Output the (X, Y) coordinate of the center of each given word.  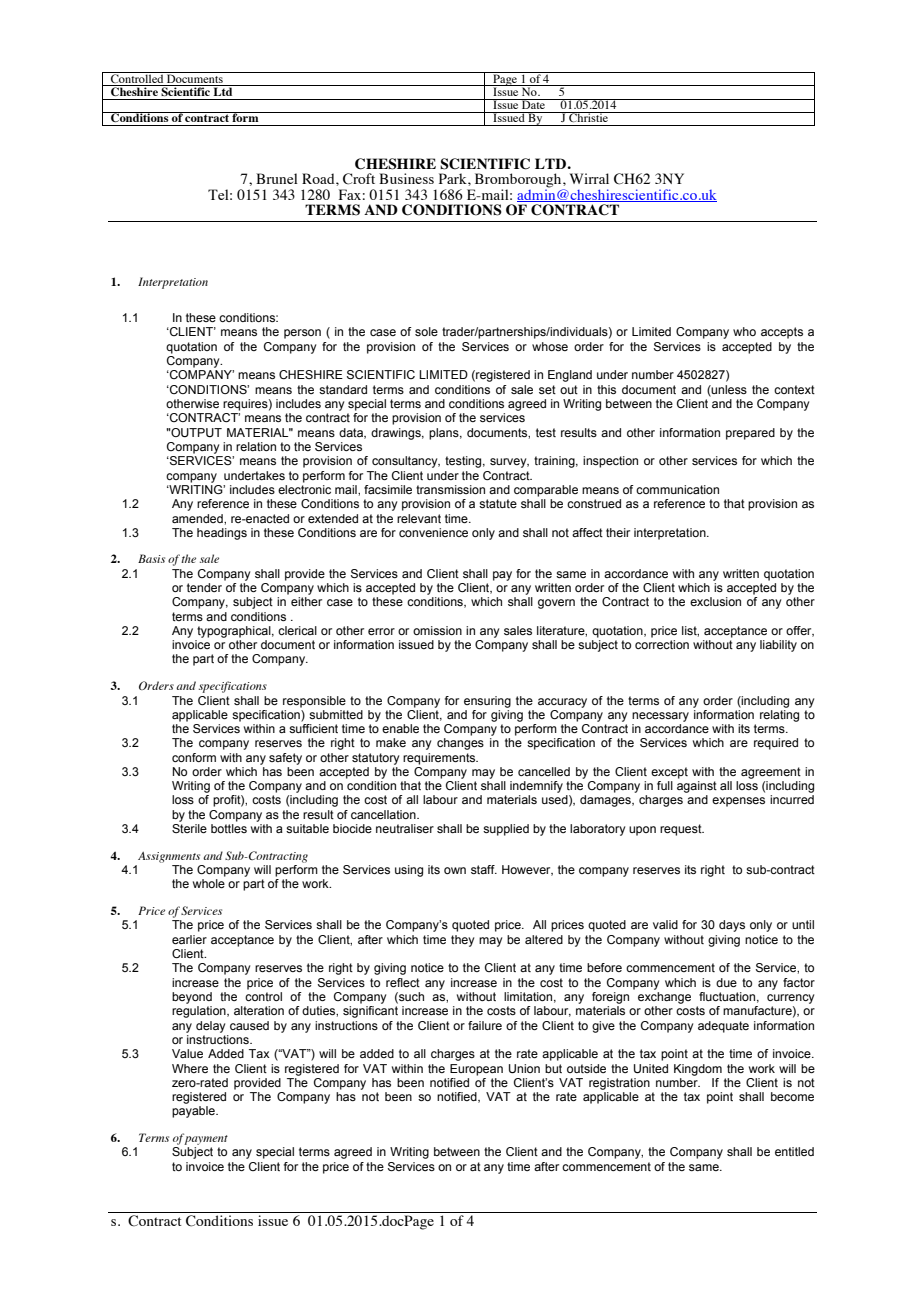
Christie (589, 117)
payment (206, 1140)
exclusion (715, 601)
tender (204, 587)
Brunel (277, 178)
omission (437, 630)
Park (454, 178)
